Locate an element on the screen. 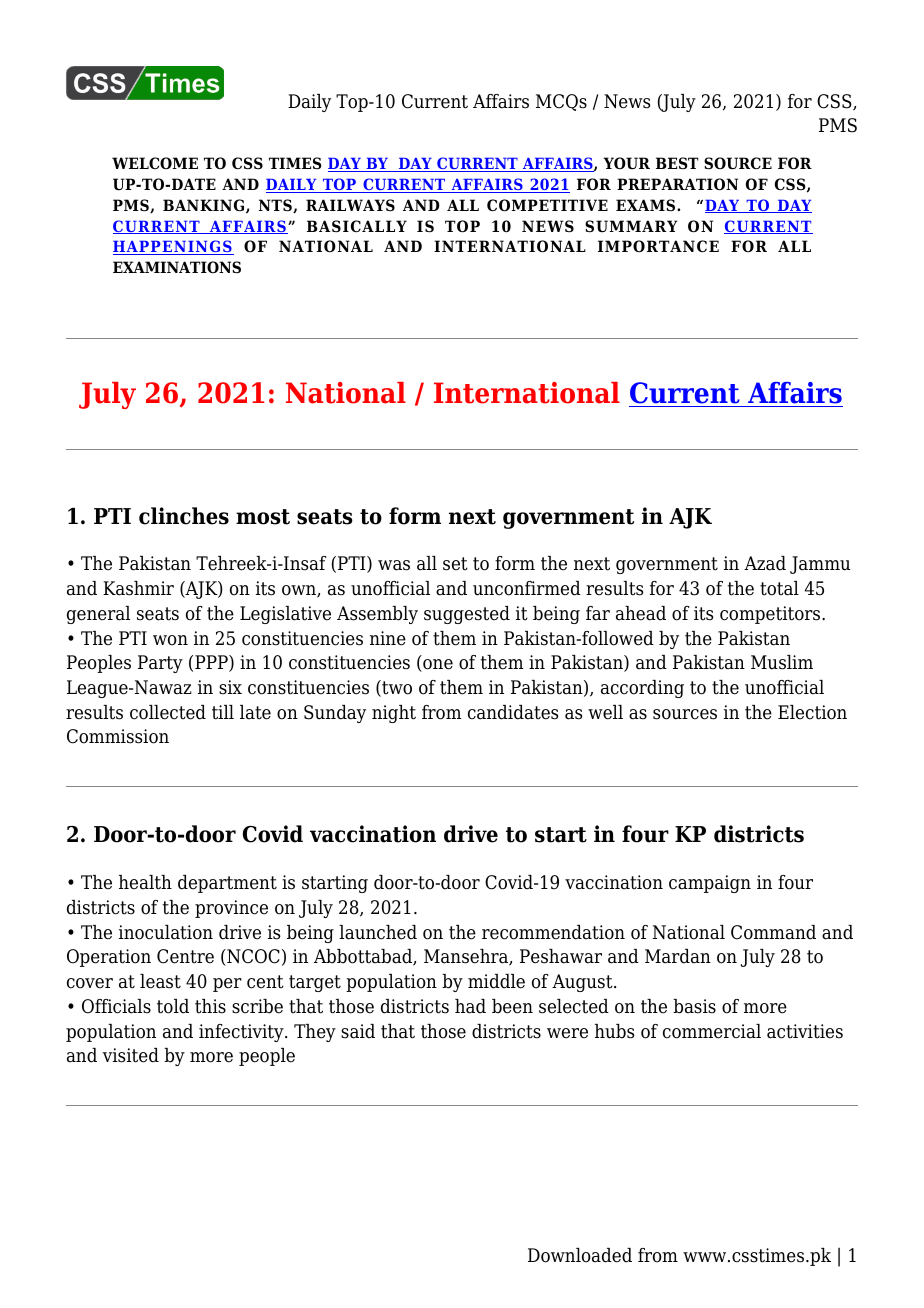 The width and height of the screenshot is (924, 1308). visited is located at coordinates (131, 1055).
